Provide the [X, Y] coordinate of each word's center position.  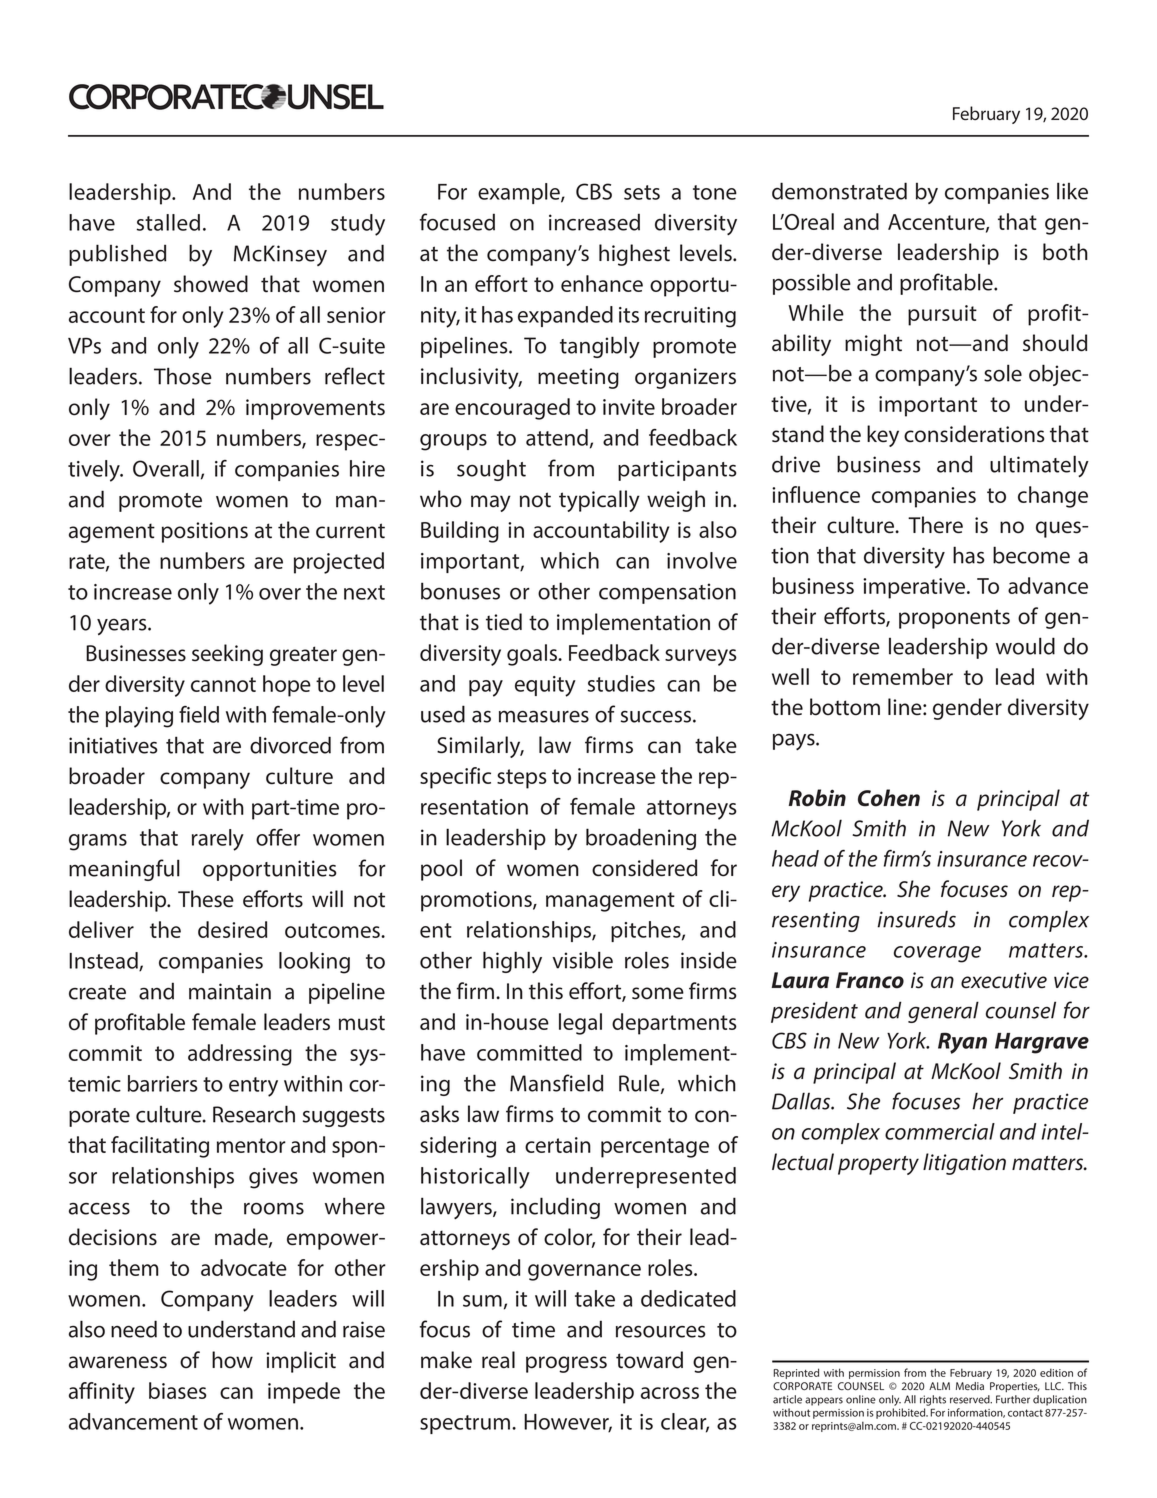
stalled [168, 222]
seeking [227, 655]
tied [504, 622]
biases [178, 1390]
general [943, 1012]
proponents [954, 619]
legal [580, 1024]
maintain [230, 991]
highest [634, 255]
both [1065, 252]
